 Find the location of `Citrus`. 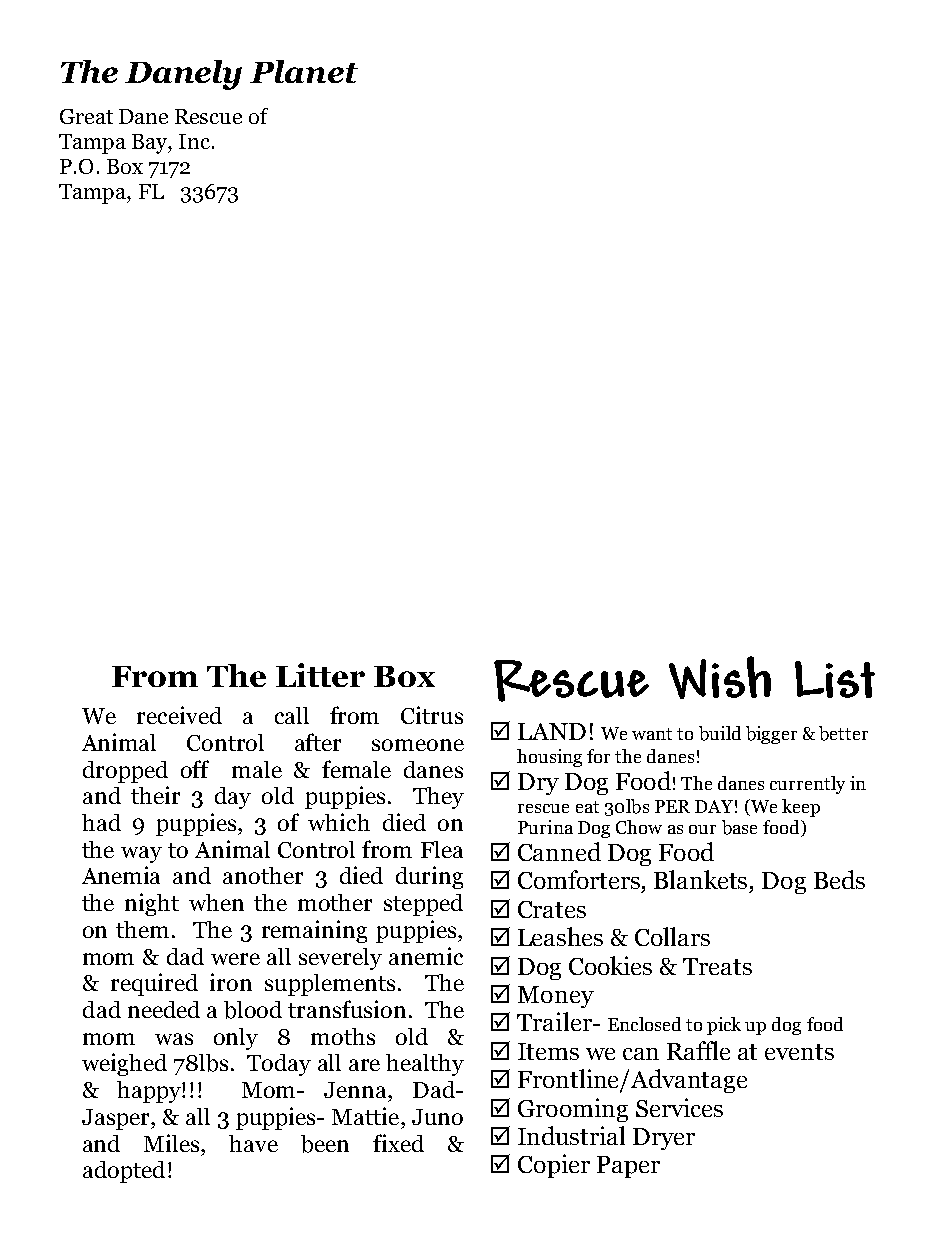

Citrus is located at coordinates (432, 715).
